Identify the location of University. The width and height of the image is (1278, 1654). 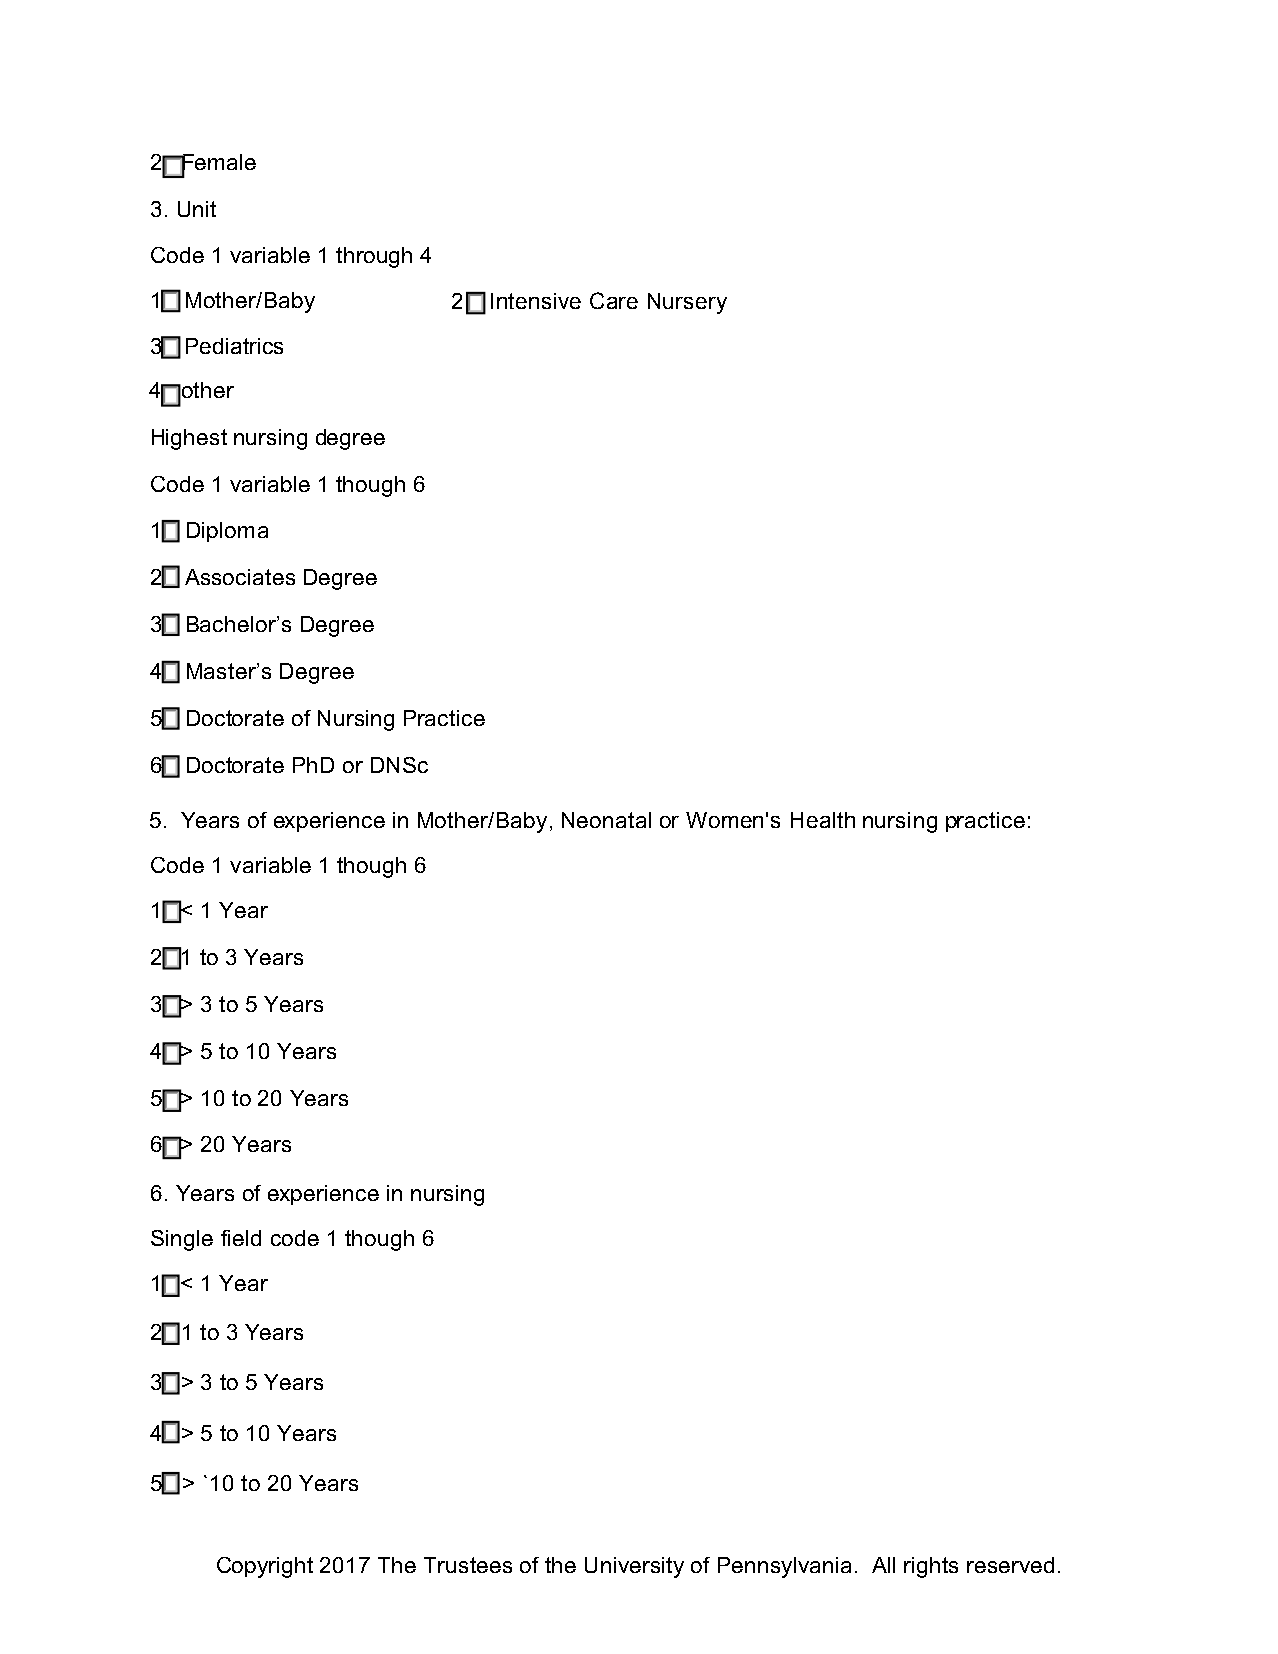
(634, 1567).
